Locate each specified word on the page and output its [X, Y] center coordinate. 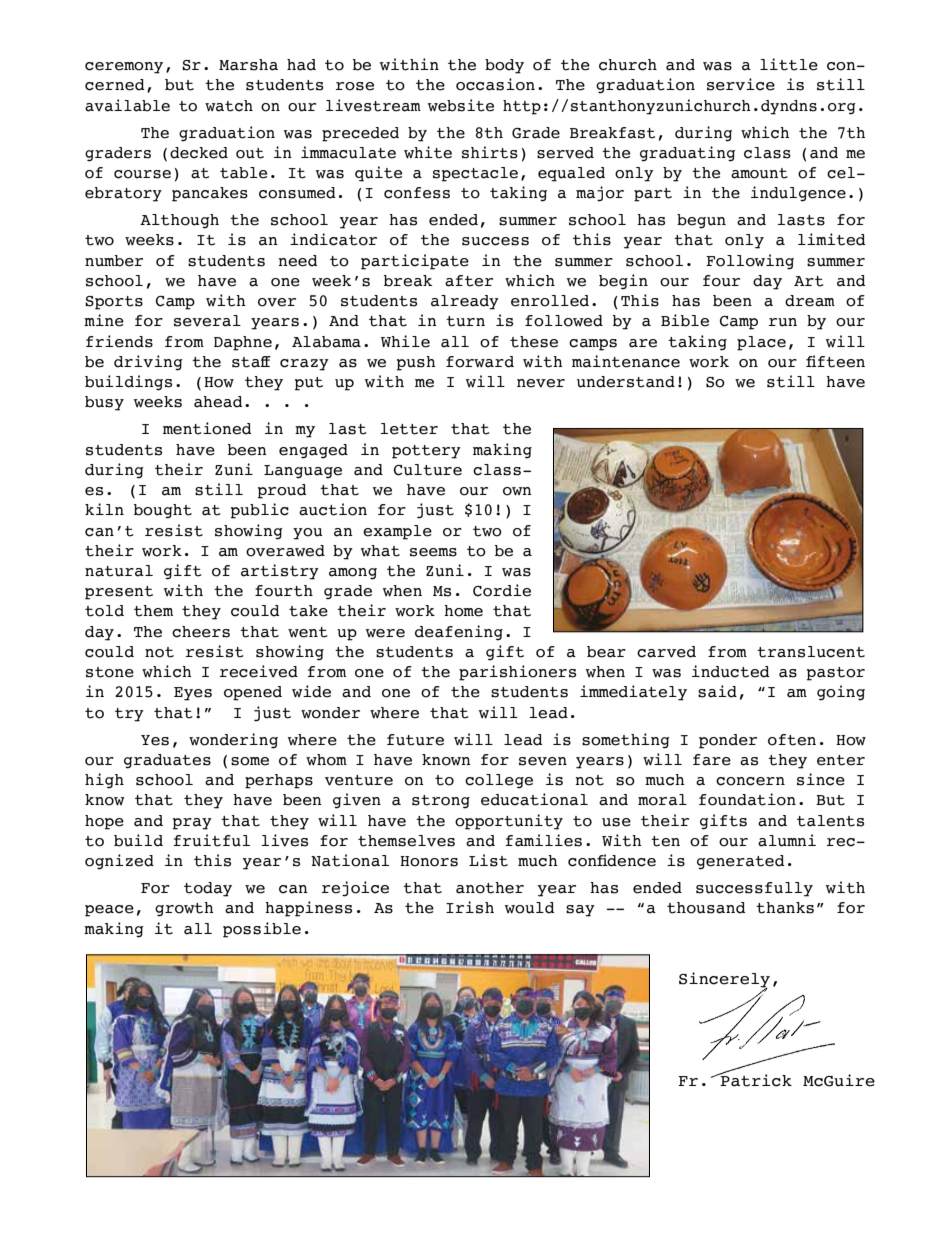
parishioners [517, 673]
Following [750, 262]
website [461, 105]
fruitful [212, 840]
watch [229, 106]
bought [163, 511]
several [207, 321]
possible [262, 930]
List [488, 860]
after [469, 281]
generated [740, 862]
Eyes [193, 694]
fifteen [835, 361]
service [741, 84]
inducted [730, 671]
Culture [428, 470]
